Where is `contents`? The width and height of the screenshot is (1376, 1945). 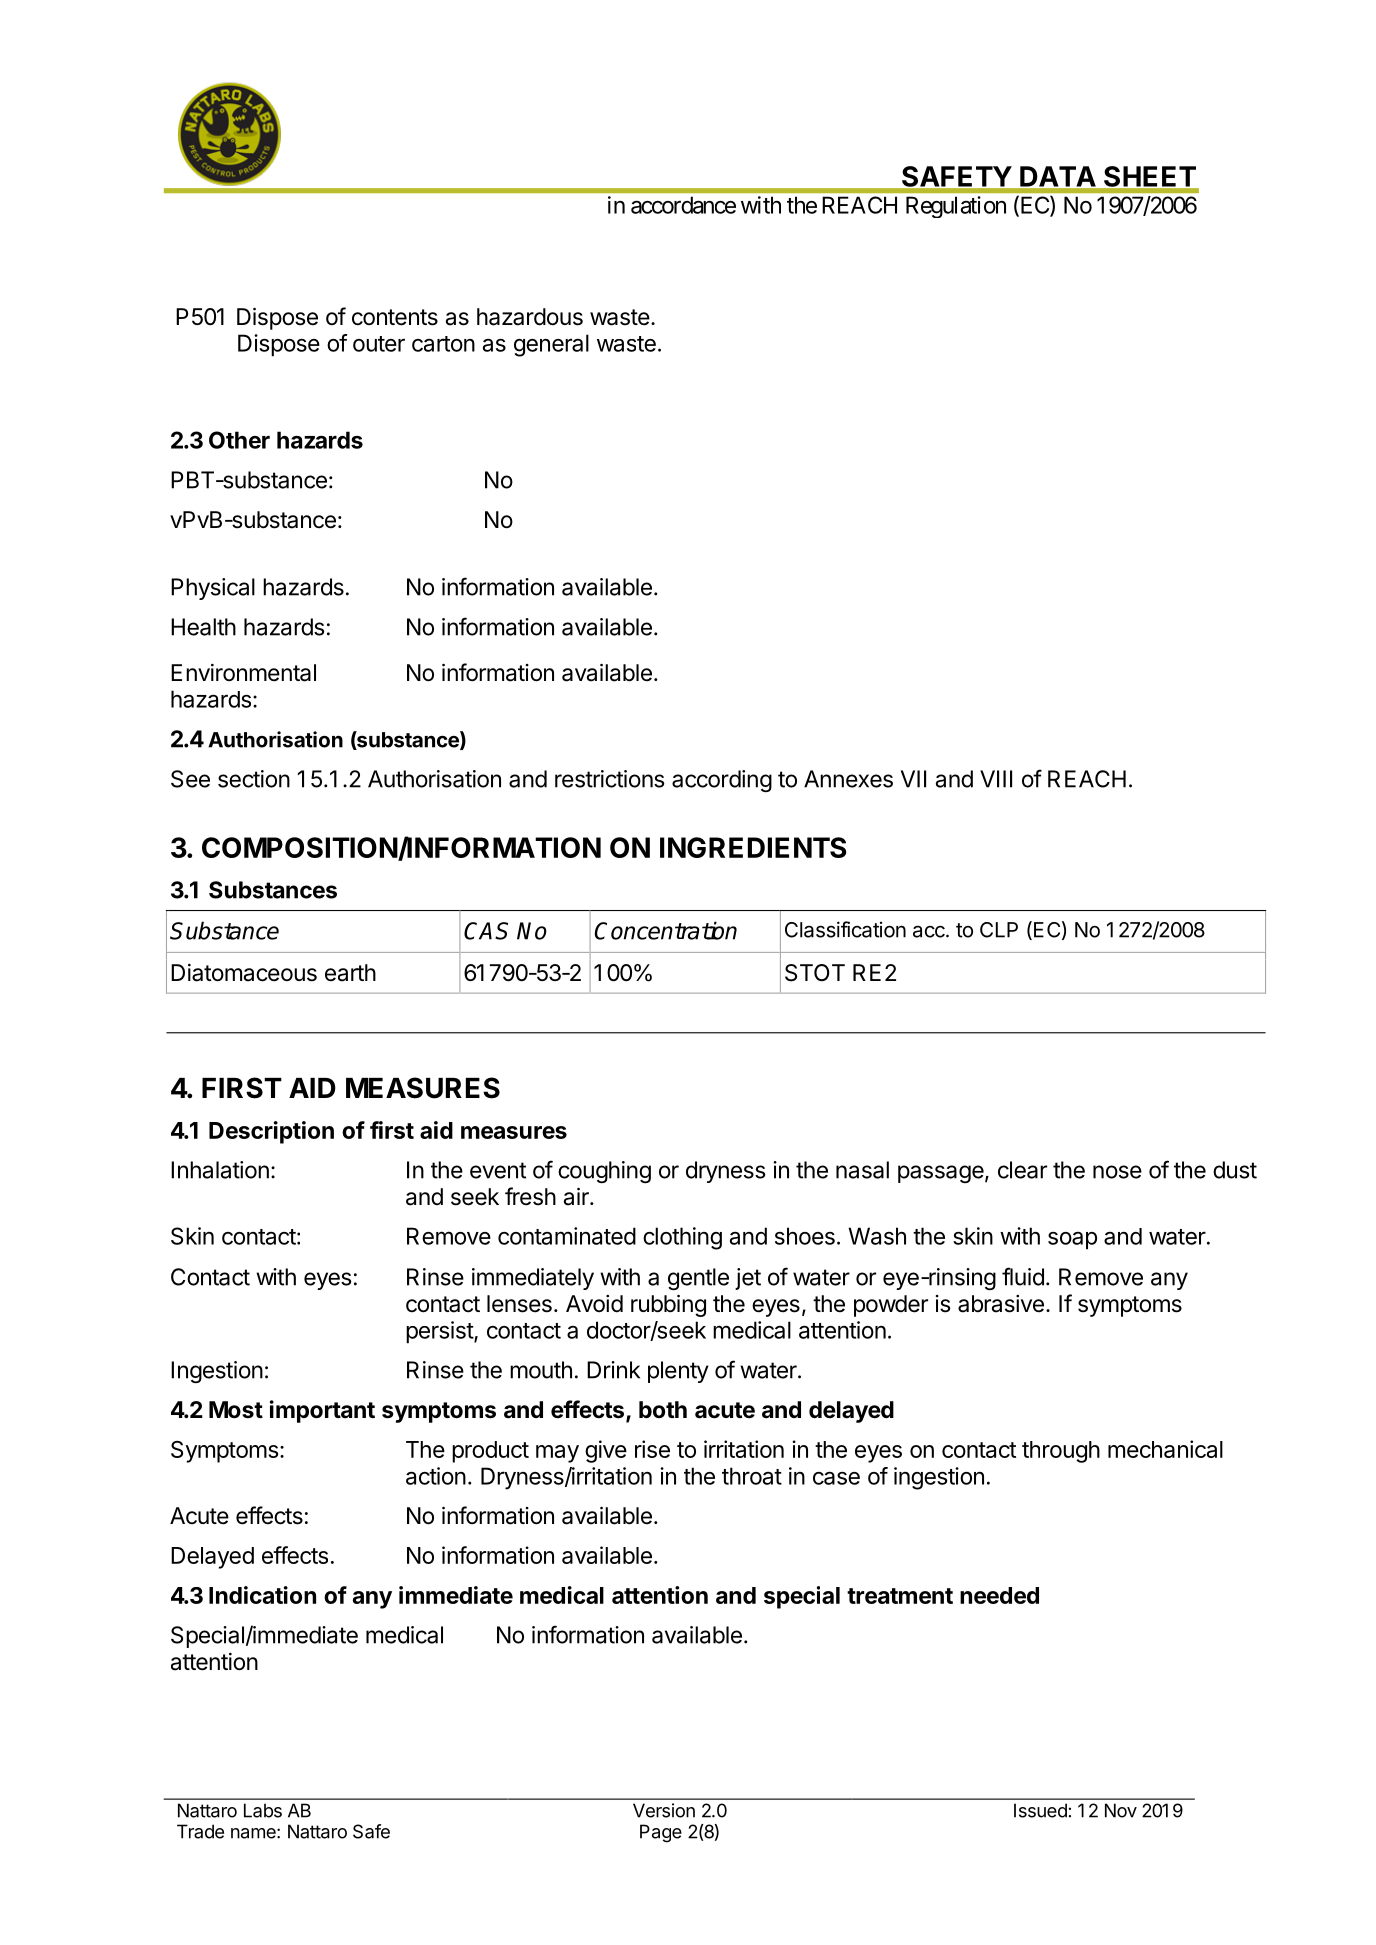
contents is located at coordinates (395, 317).
